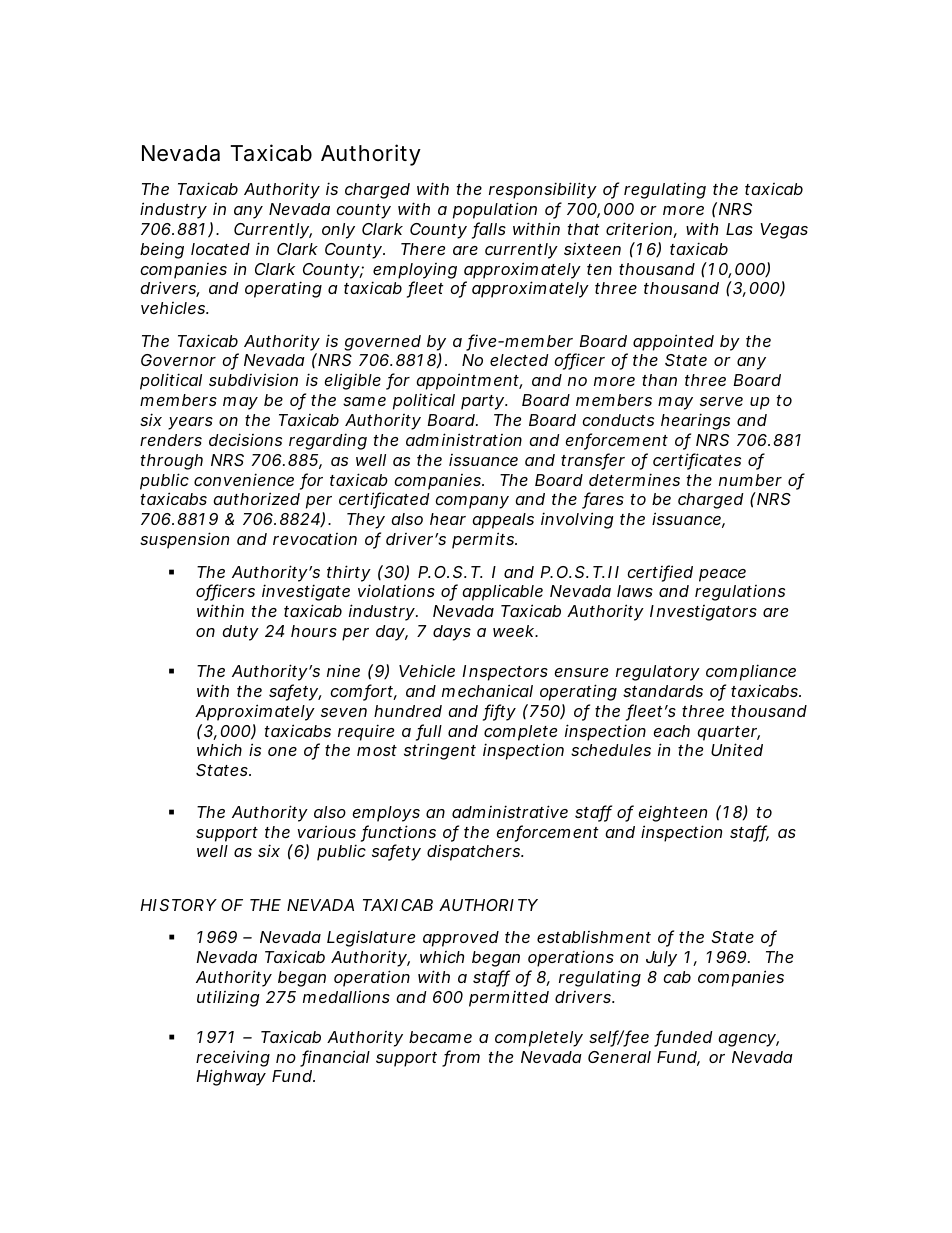 The width and height of the document is (952, 1233). What do you see at coordinates (472, 502) in the document?
I see `company` at bounding box center [472, 502].
